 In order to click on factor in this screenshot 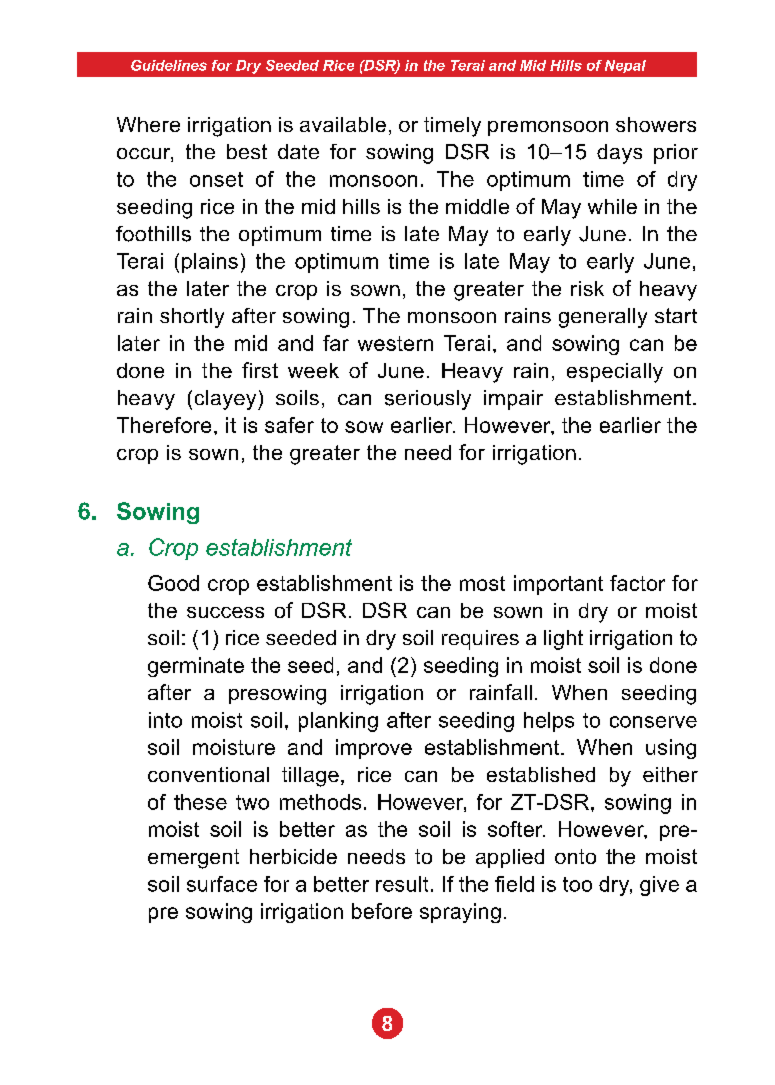, I will do `click(637, 583)`.
